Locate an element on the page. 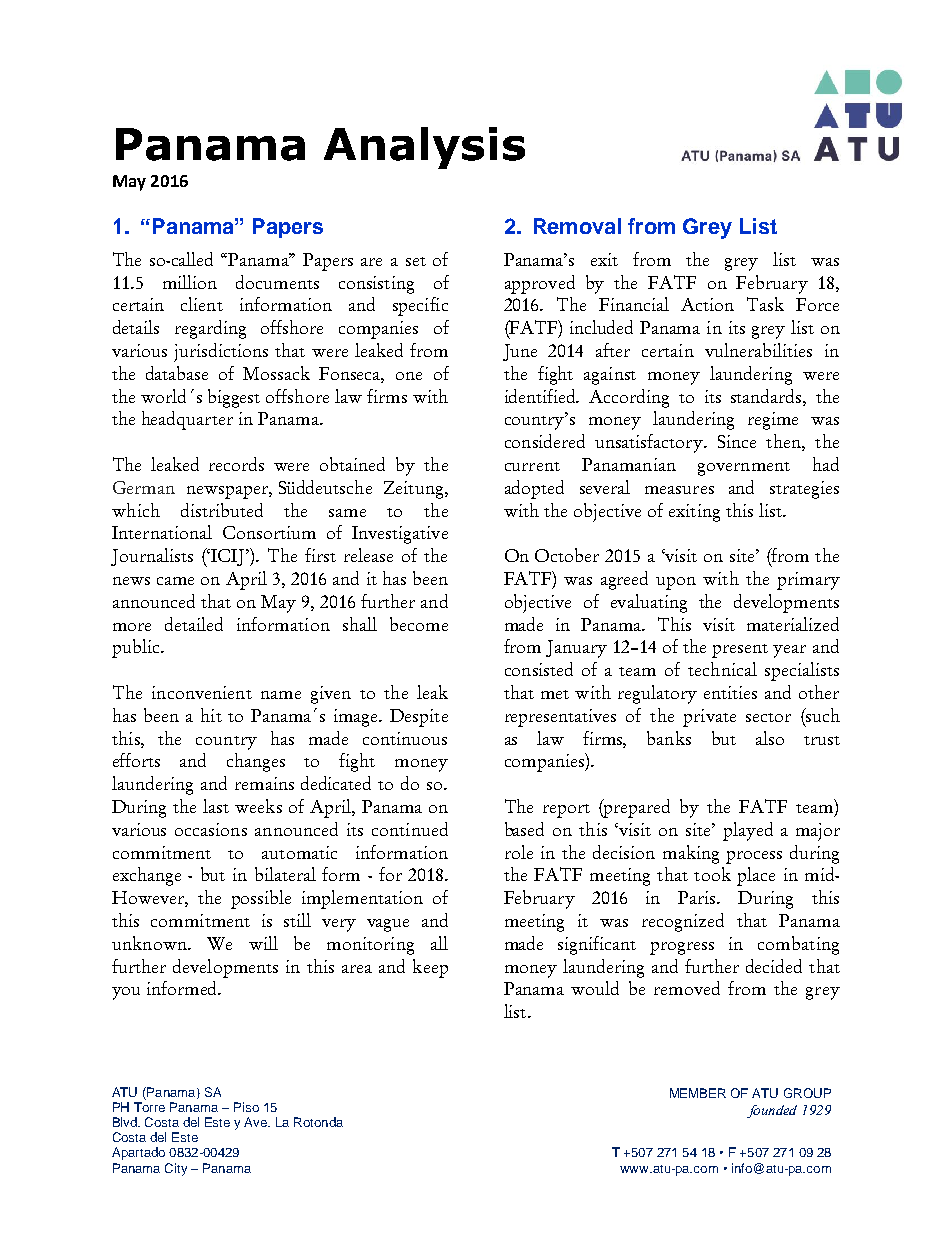 The image size is (952, 1233). played is located at coordinates (748, 831).
